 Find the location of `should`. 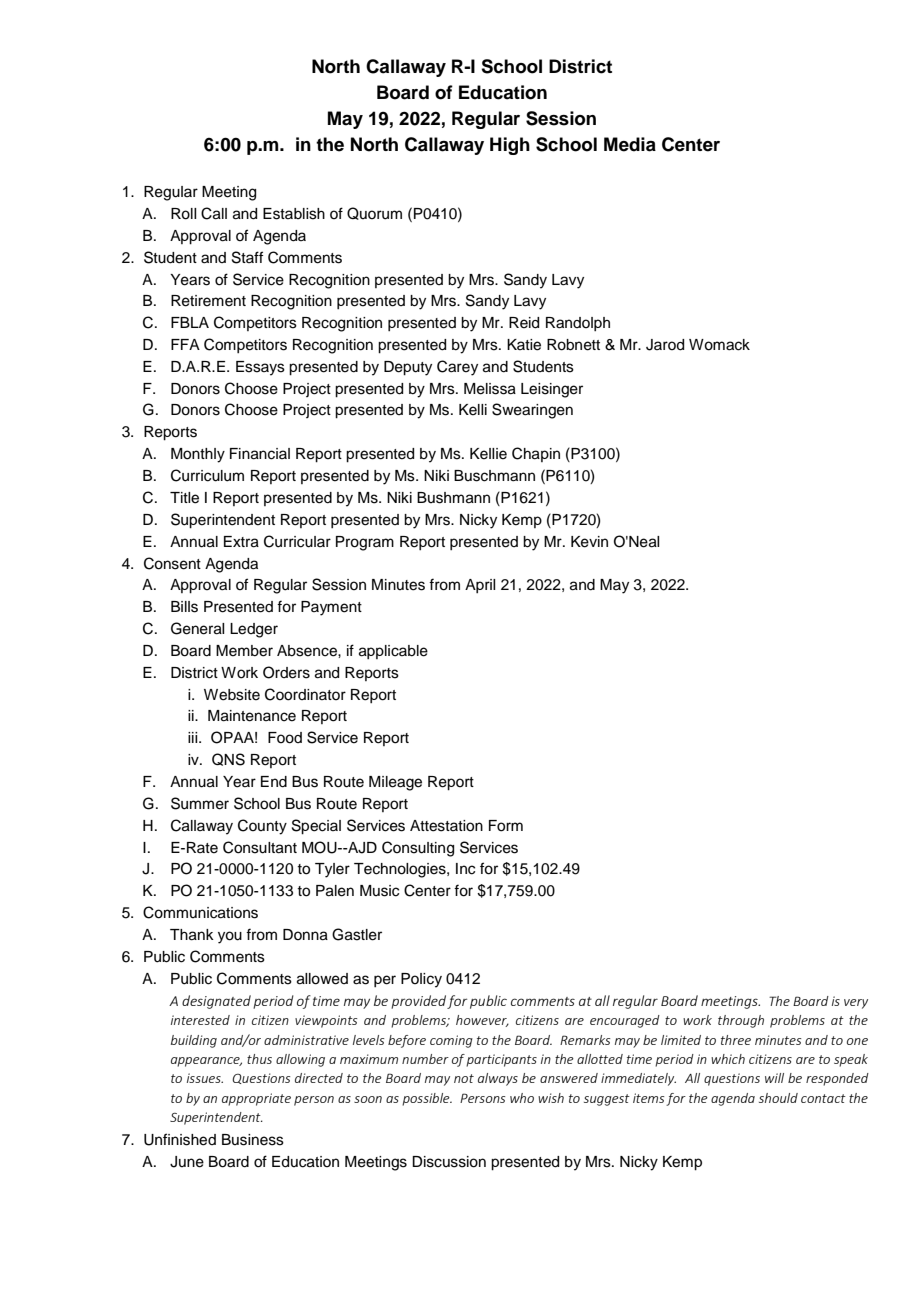

should is located at coordinates (778, 1098).
